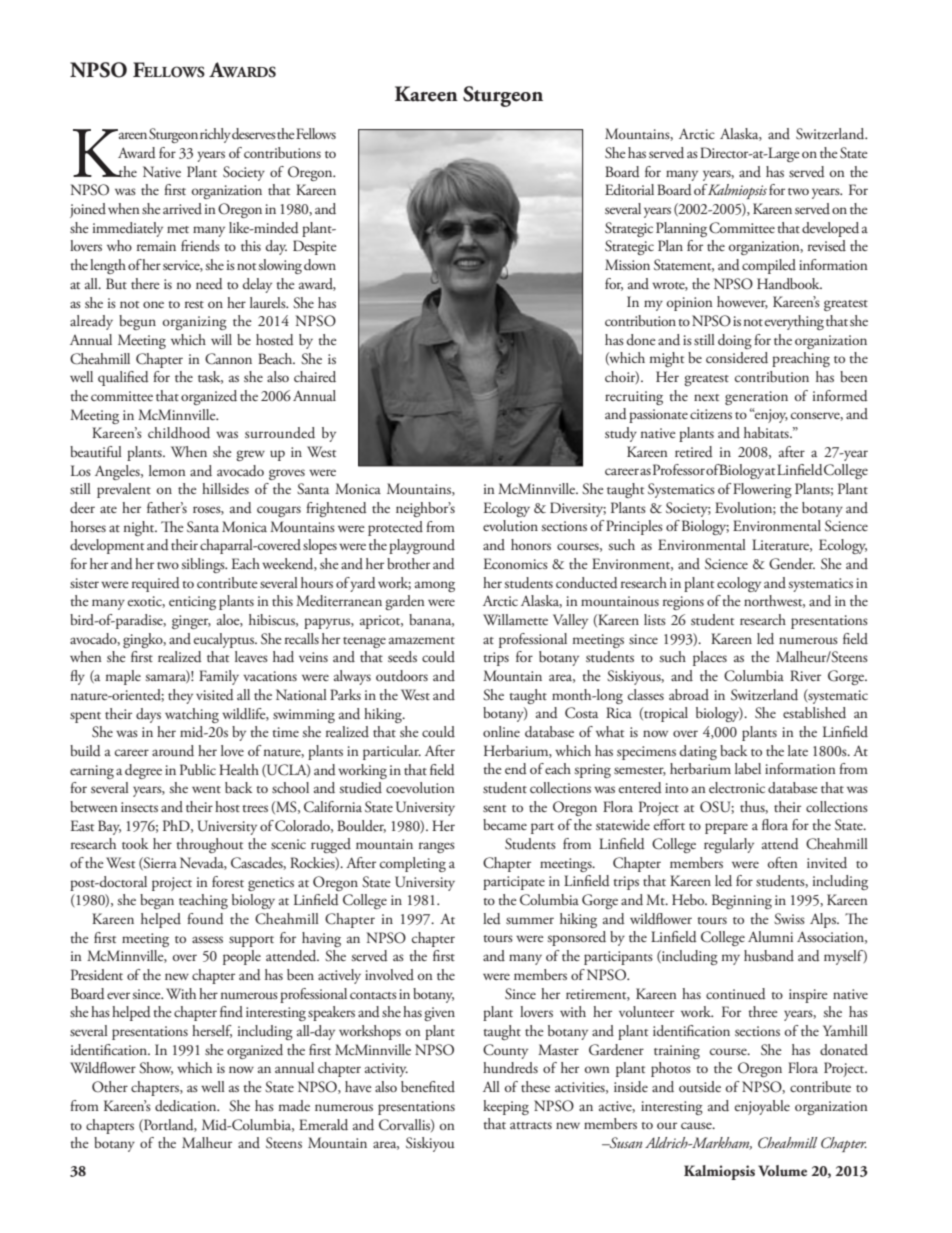  What do you see at coordinates (710, 658) in the screenshot?
I see `places` at bounding box center [710, 658].
